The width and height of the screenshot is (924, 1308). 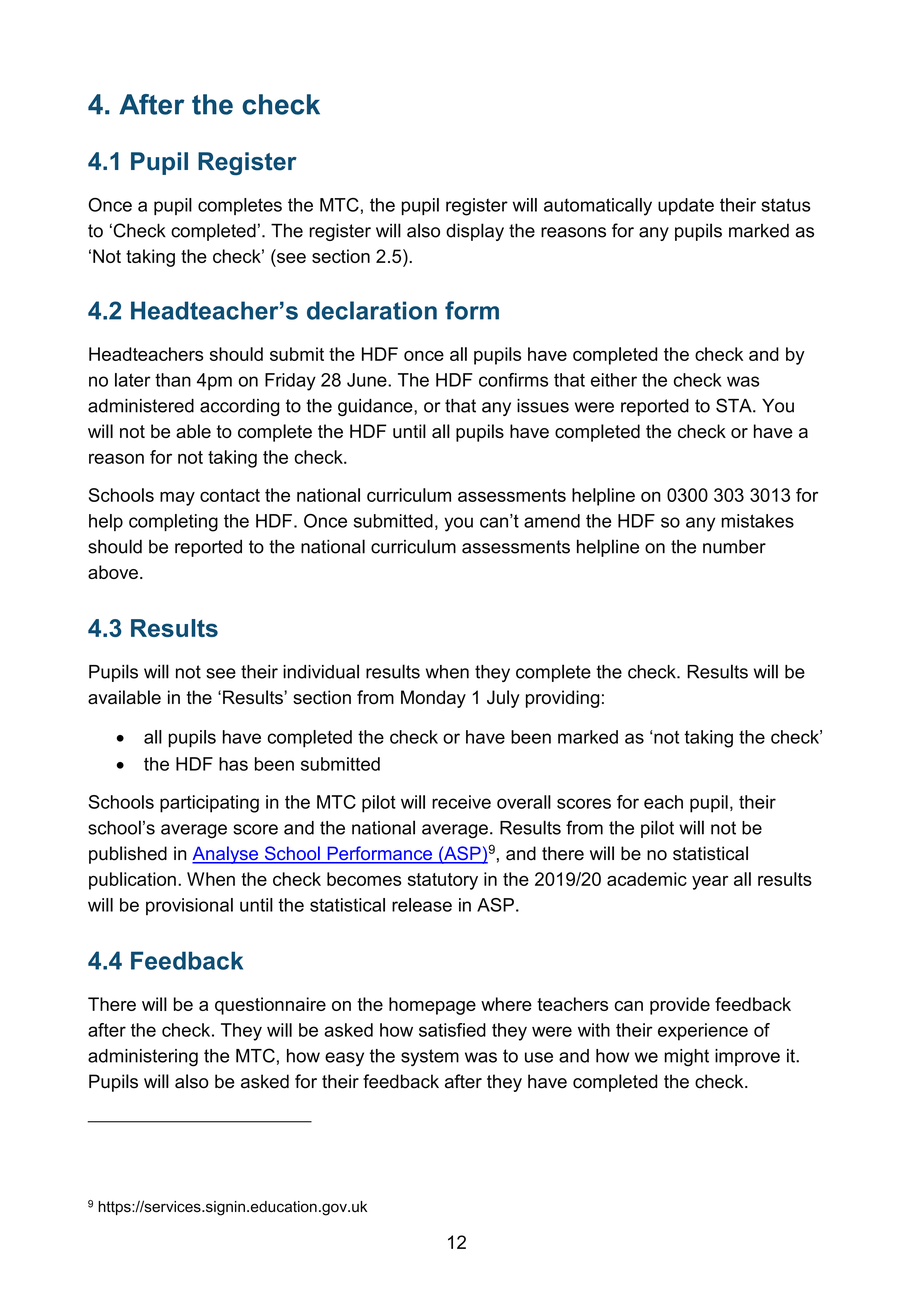 What do you see at coordinates (703, 1032) in the screenshot?
I see `experience` at bounding box center [703, 1032].
